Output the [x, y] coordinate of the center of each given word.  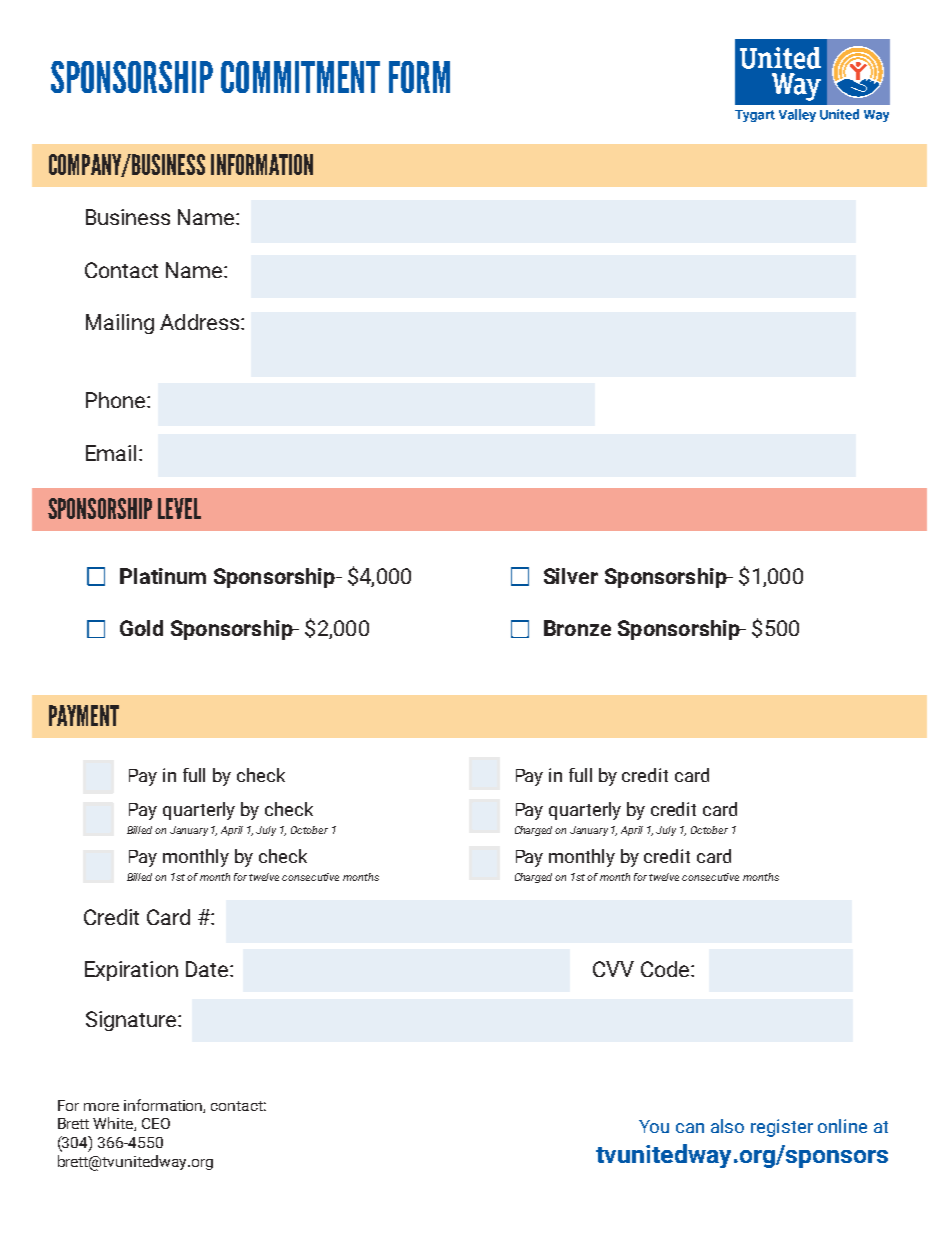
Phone [115, 400]
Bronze [577, 628]
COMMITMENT [300, 77]
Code [666, 969]
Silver [571, 576]
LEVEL [179, 508]
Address [199, 322]
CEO [156, 1123]
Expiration [131, 971]
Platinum [163, 576]
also [727, 1126]
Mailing [120, 324]
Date [208, 969]
